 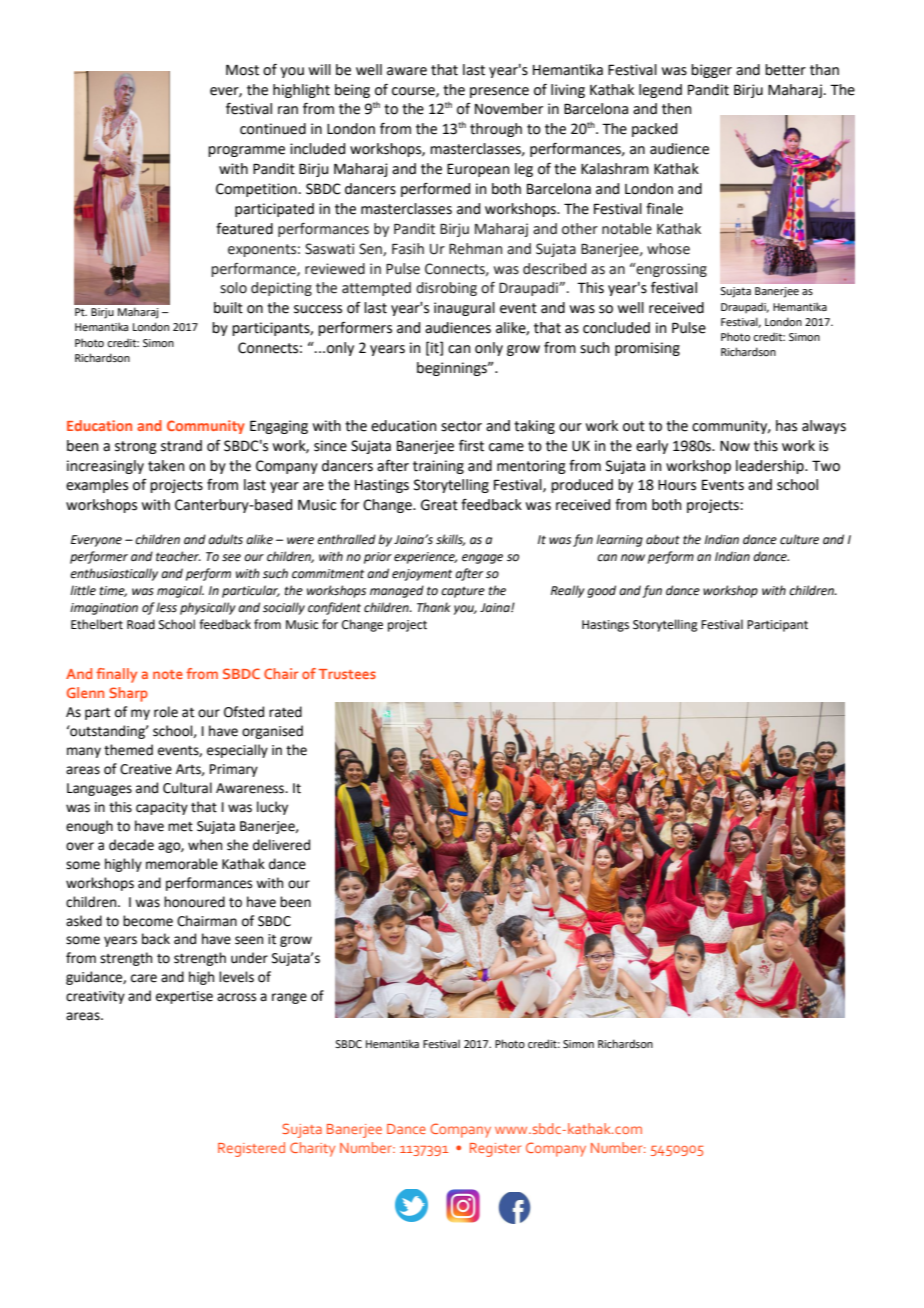 What do you see at coordinates (771, 467) in the screenshot?
I see `leadership` at bounding box center [771, 467].
